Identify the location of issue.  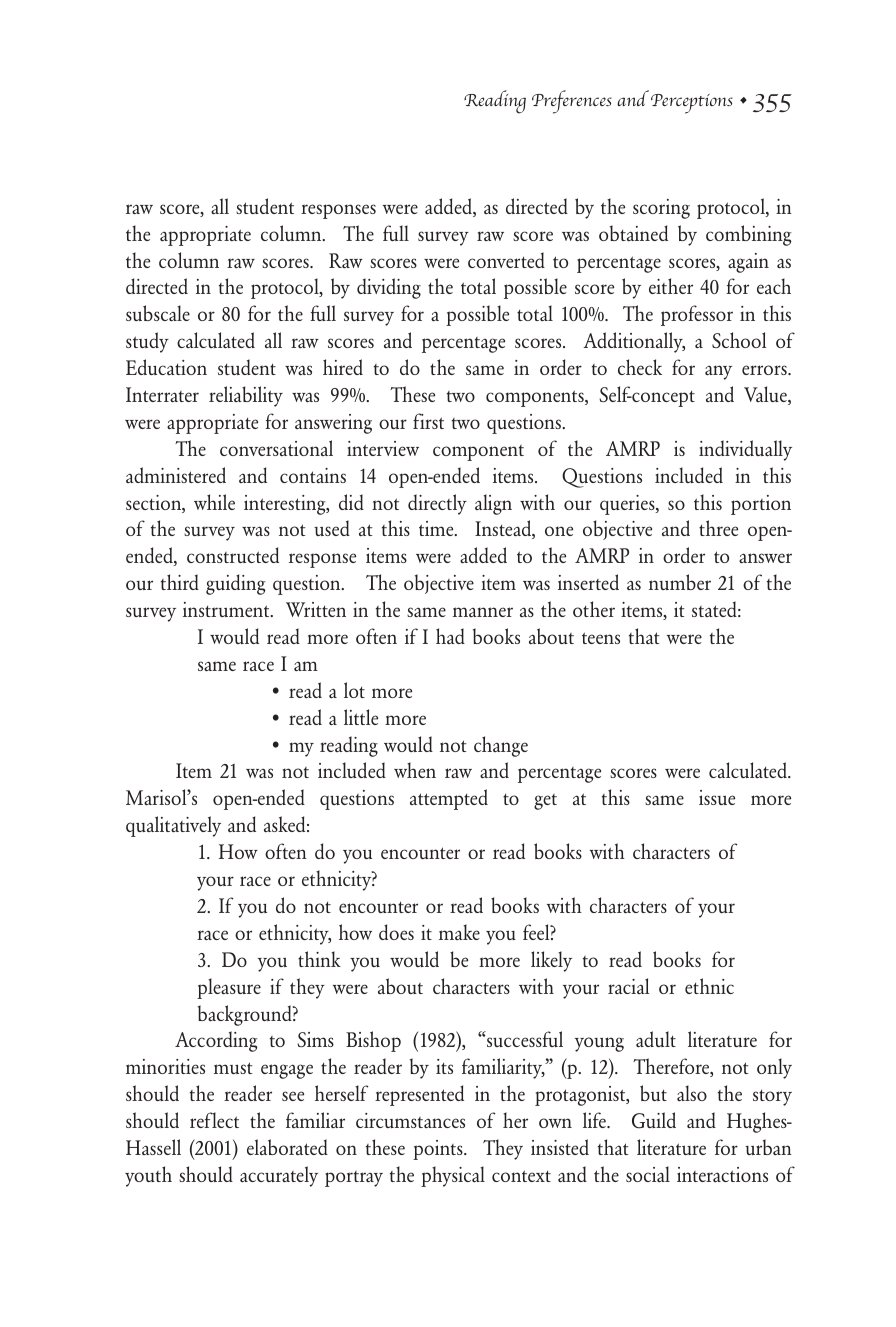
(717, 797).
